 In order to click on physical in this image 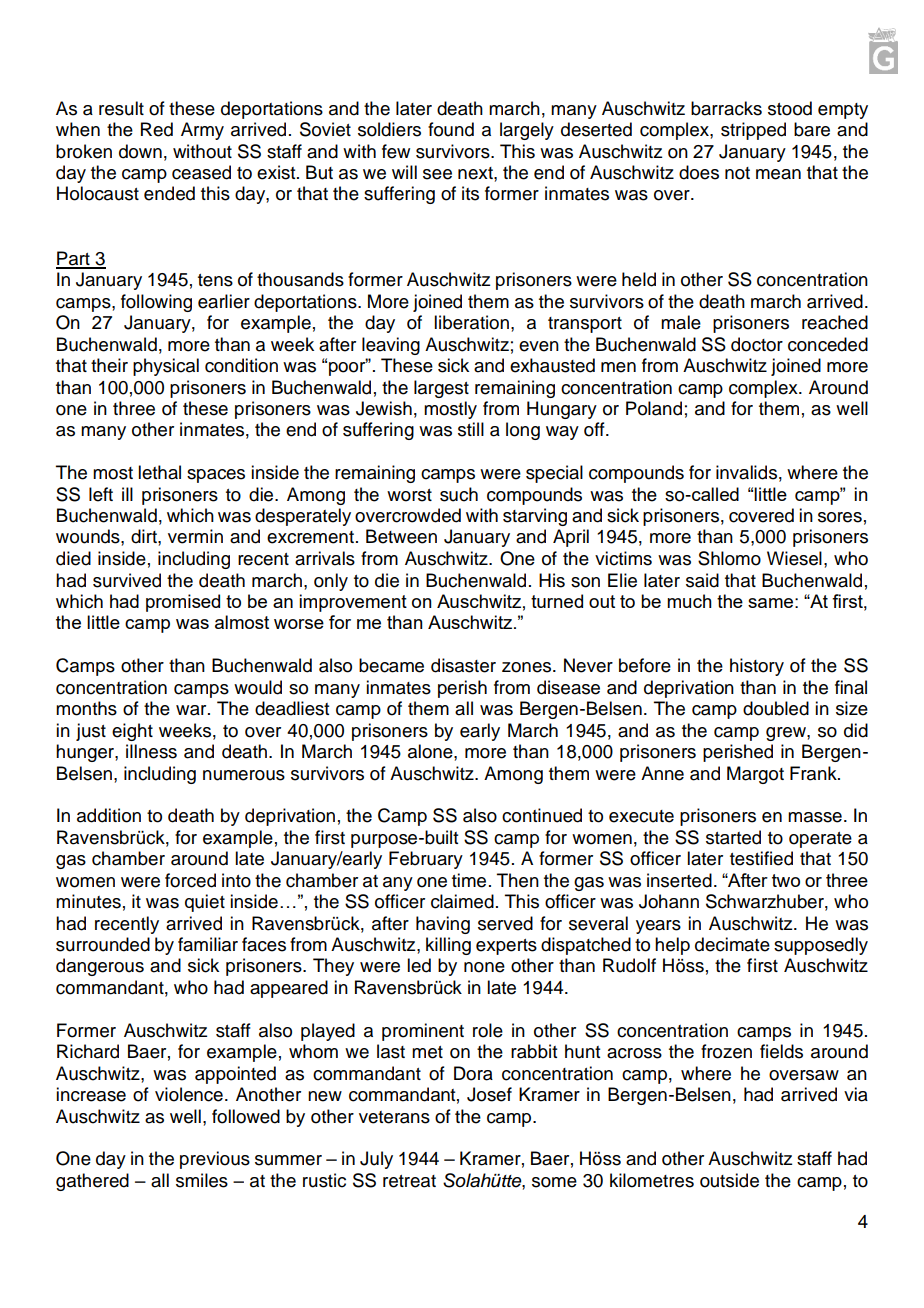, I will do `click(166, 367)`.
